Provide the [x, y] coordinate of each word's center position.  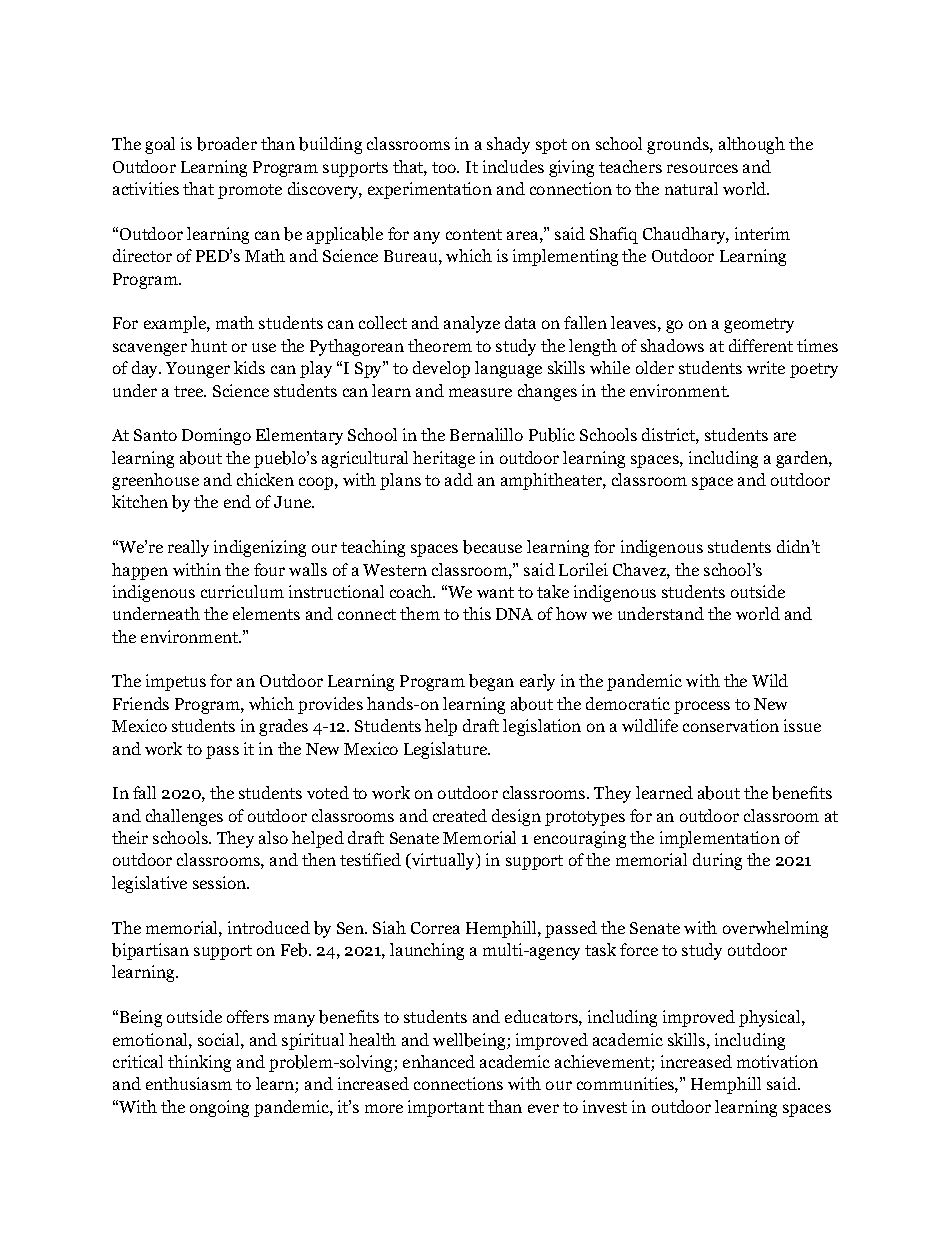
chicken [265, 479]
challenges [184, 817]
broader [227, 144]
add [459, 479]
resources [702, 168]
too [445, 167]
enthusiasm [189, 1083]
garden [803, 459]
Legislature [446, 750]
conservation [731, 725]
